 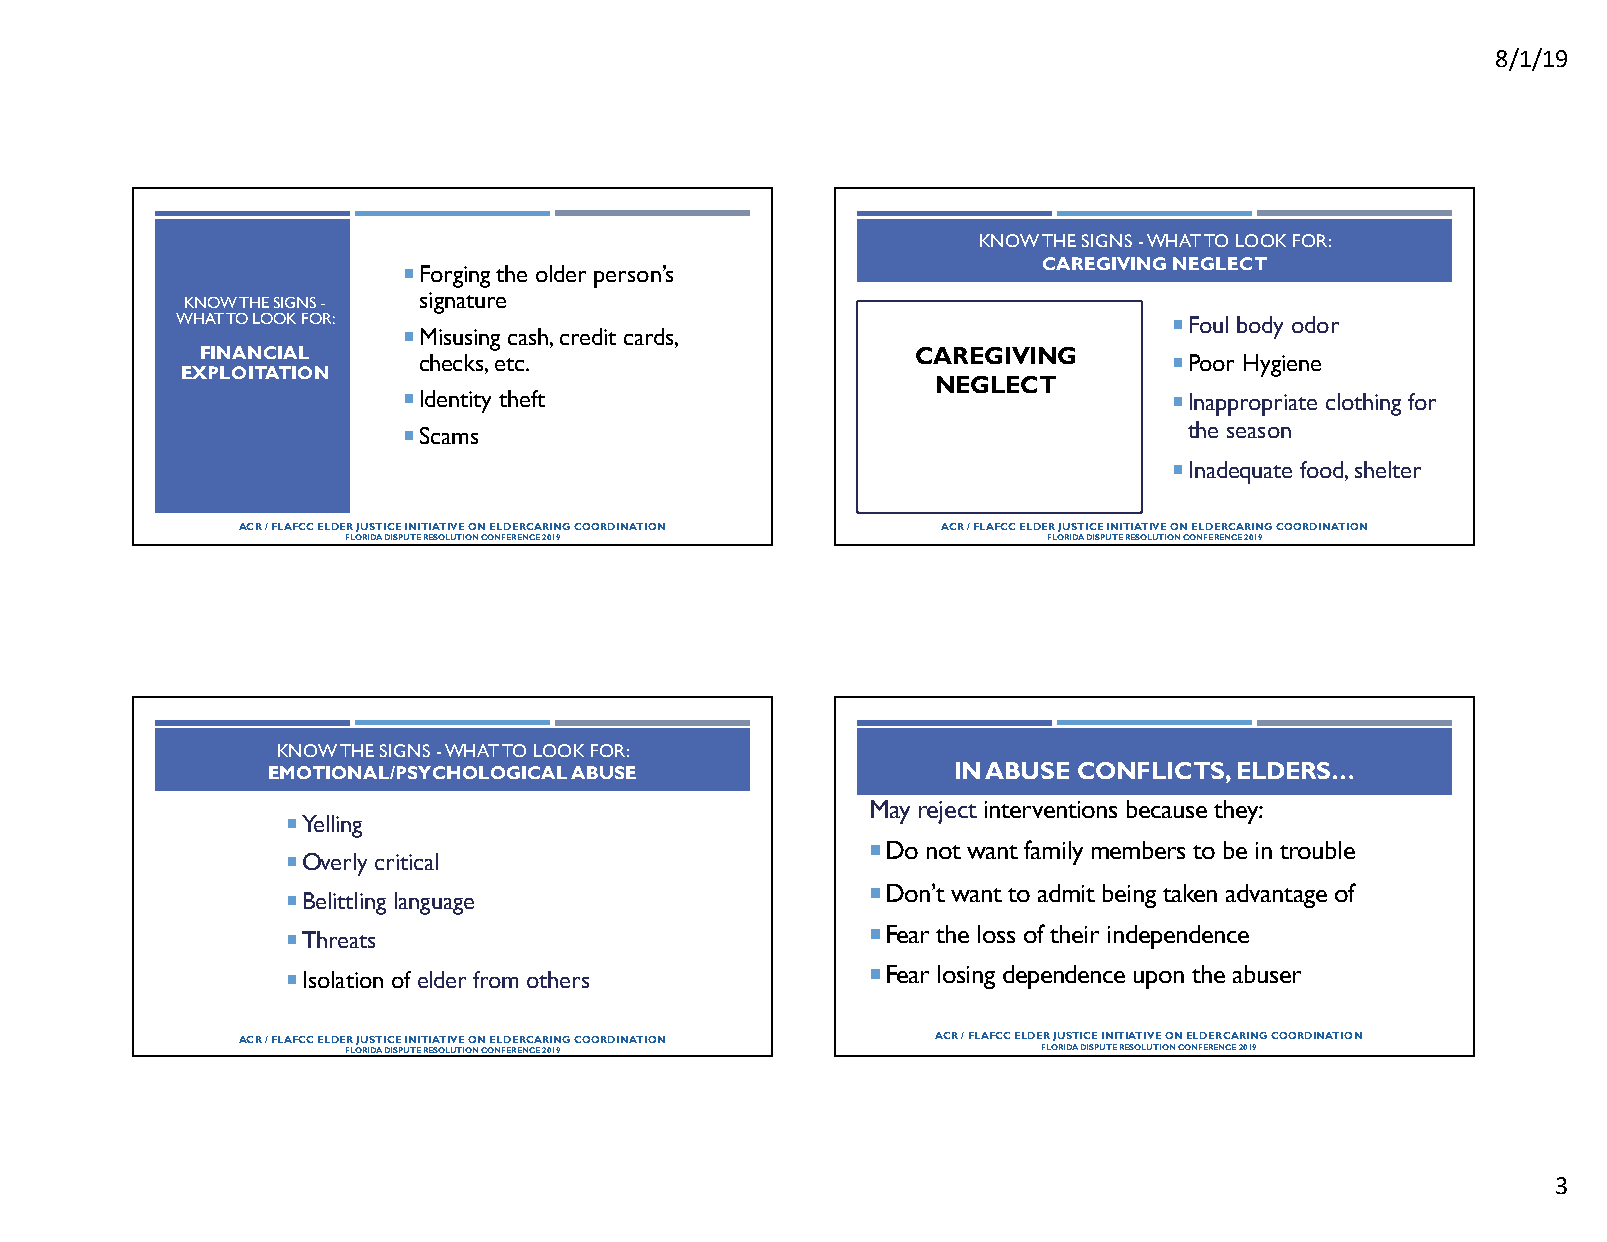 What do you see at coordinates (449, 435) in the screenshot?
I see `Scams` at bounding box center [449, 435].
